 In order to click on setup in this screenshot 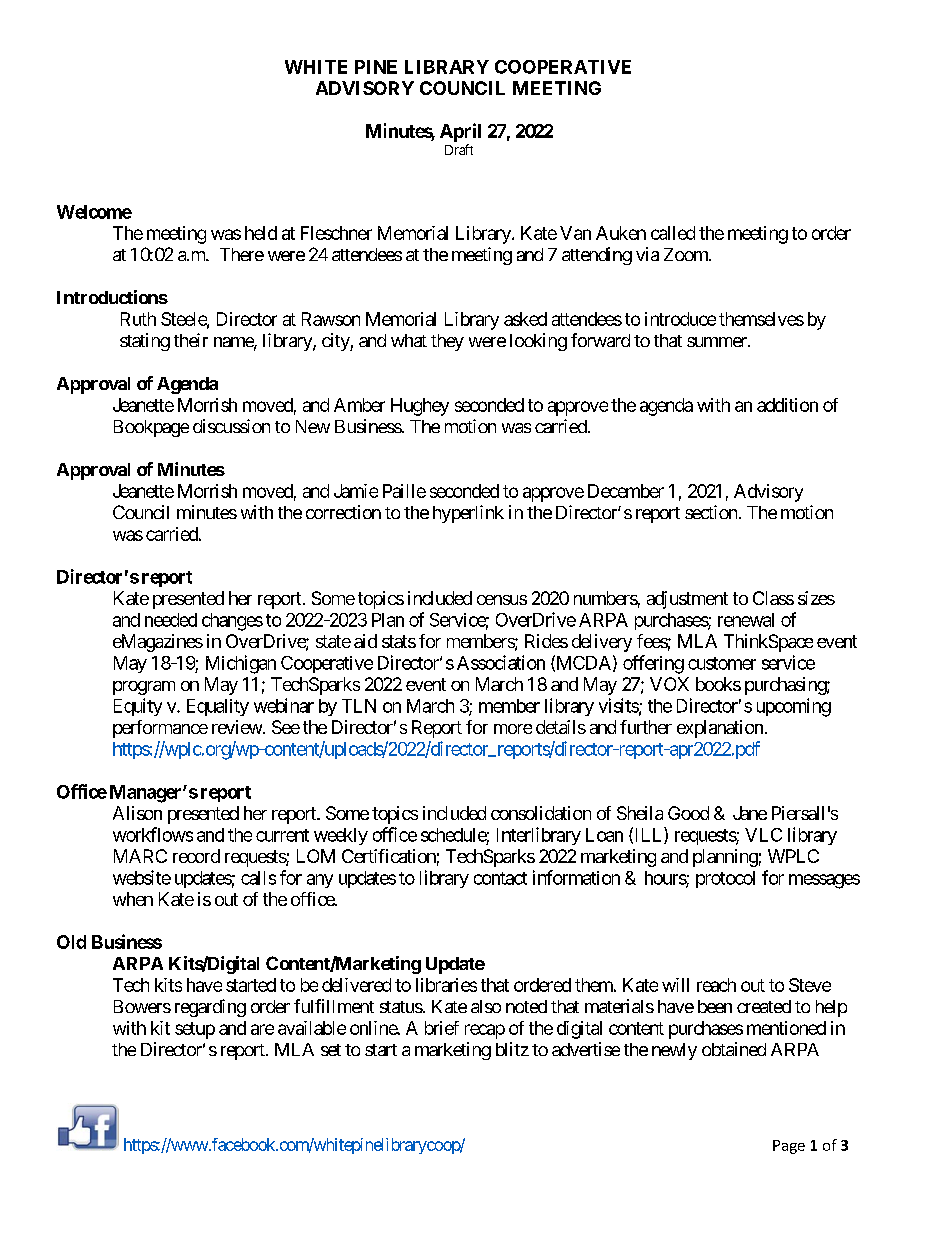, I will do `click(195, 1030)`.
